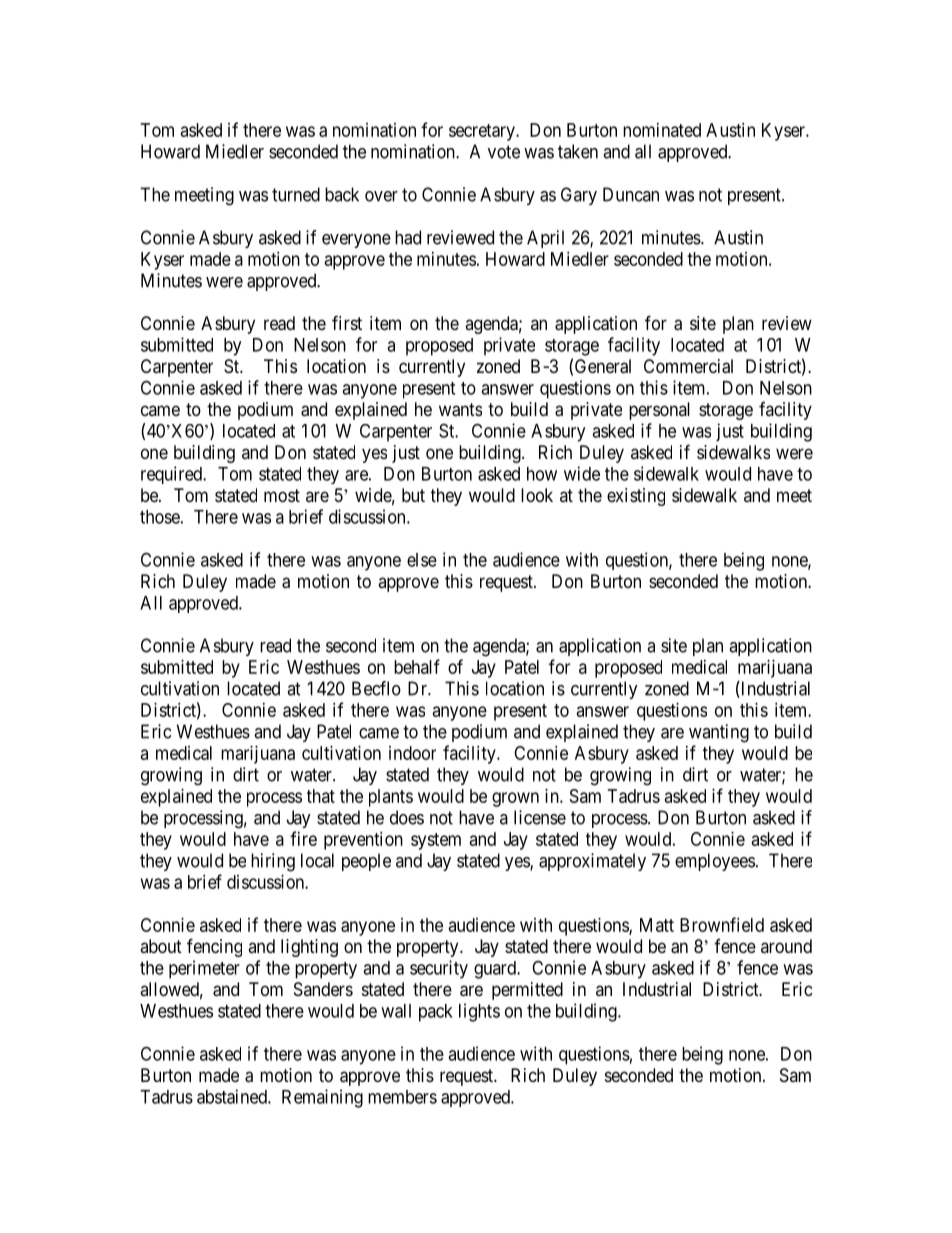 This document has width=952, height=1233. What do you see at coordinates (296, 194) in the document?
I see `turned` at bounding box center [296, 194].
